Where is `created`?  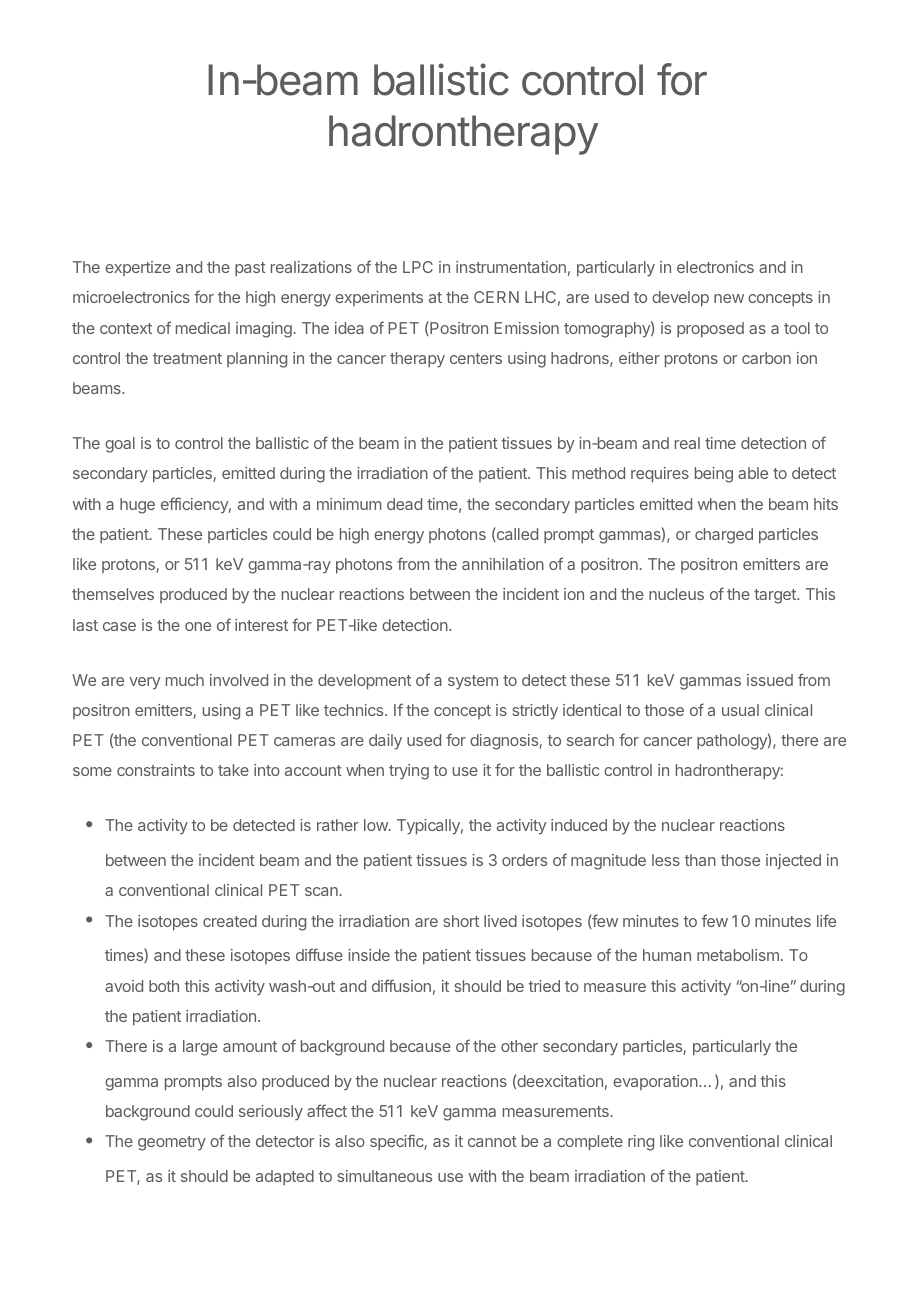
created is located at coordinates (230, 921).
